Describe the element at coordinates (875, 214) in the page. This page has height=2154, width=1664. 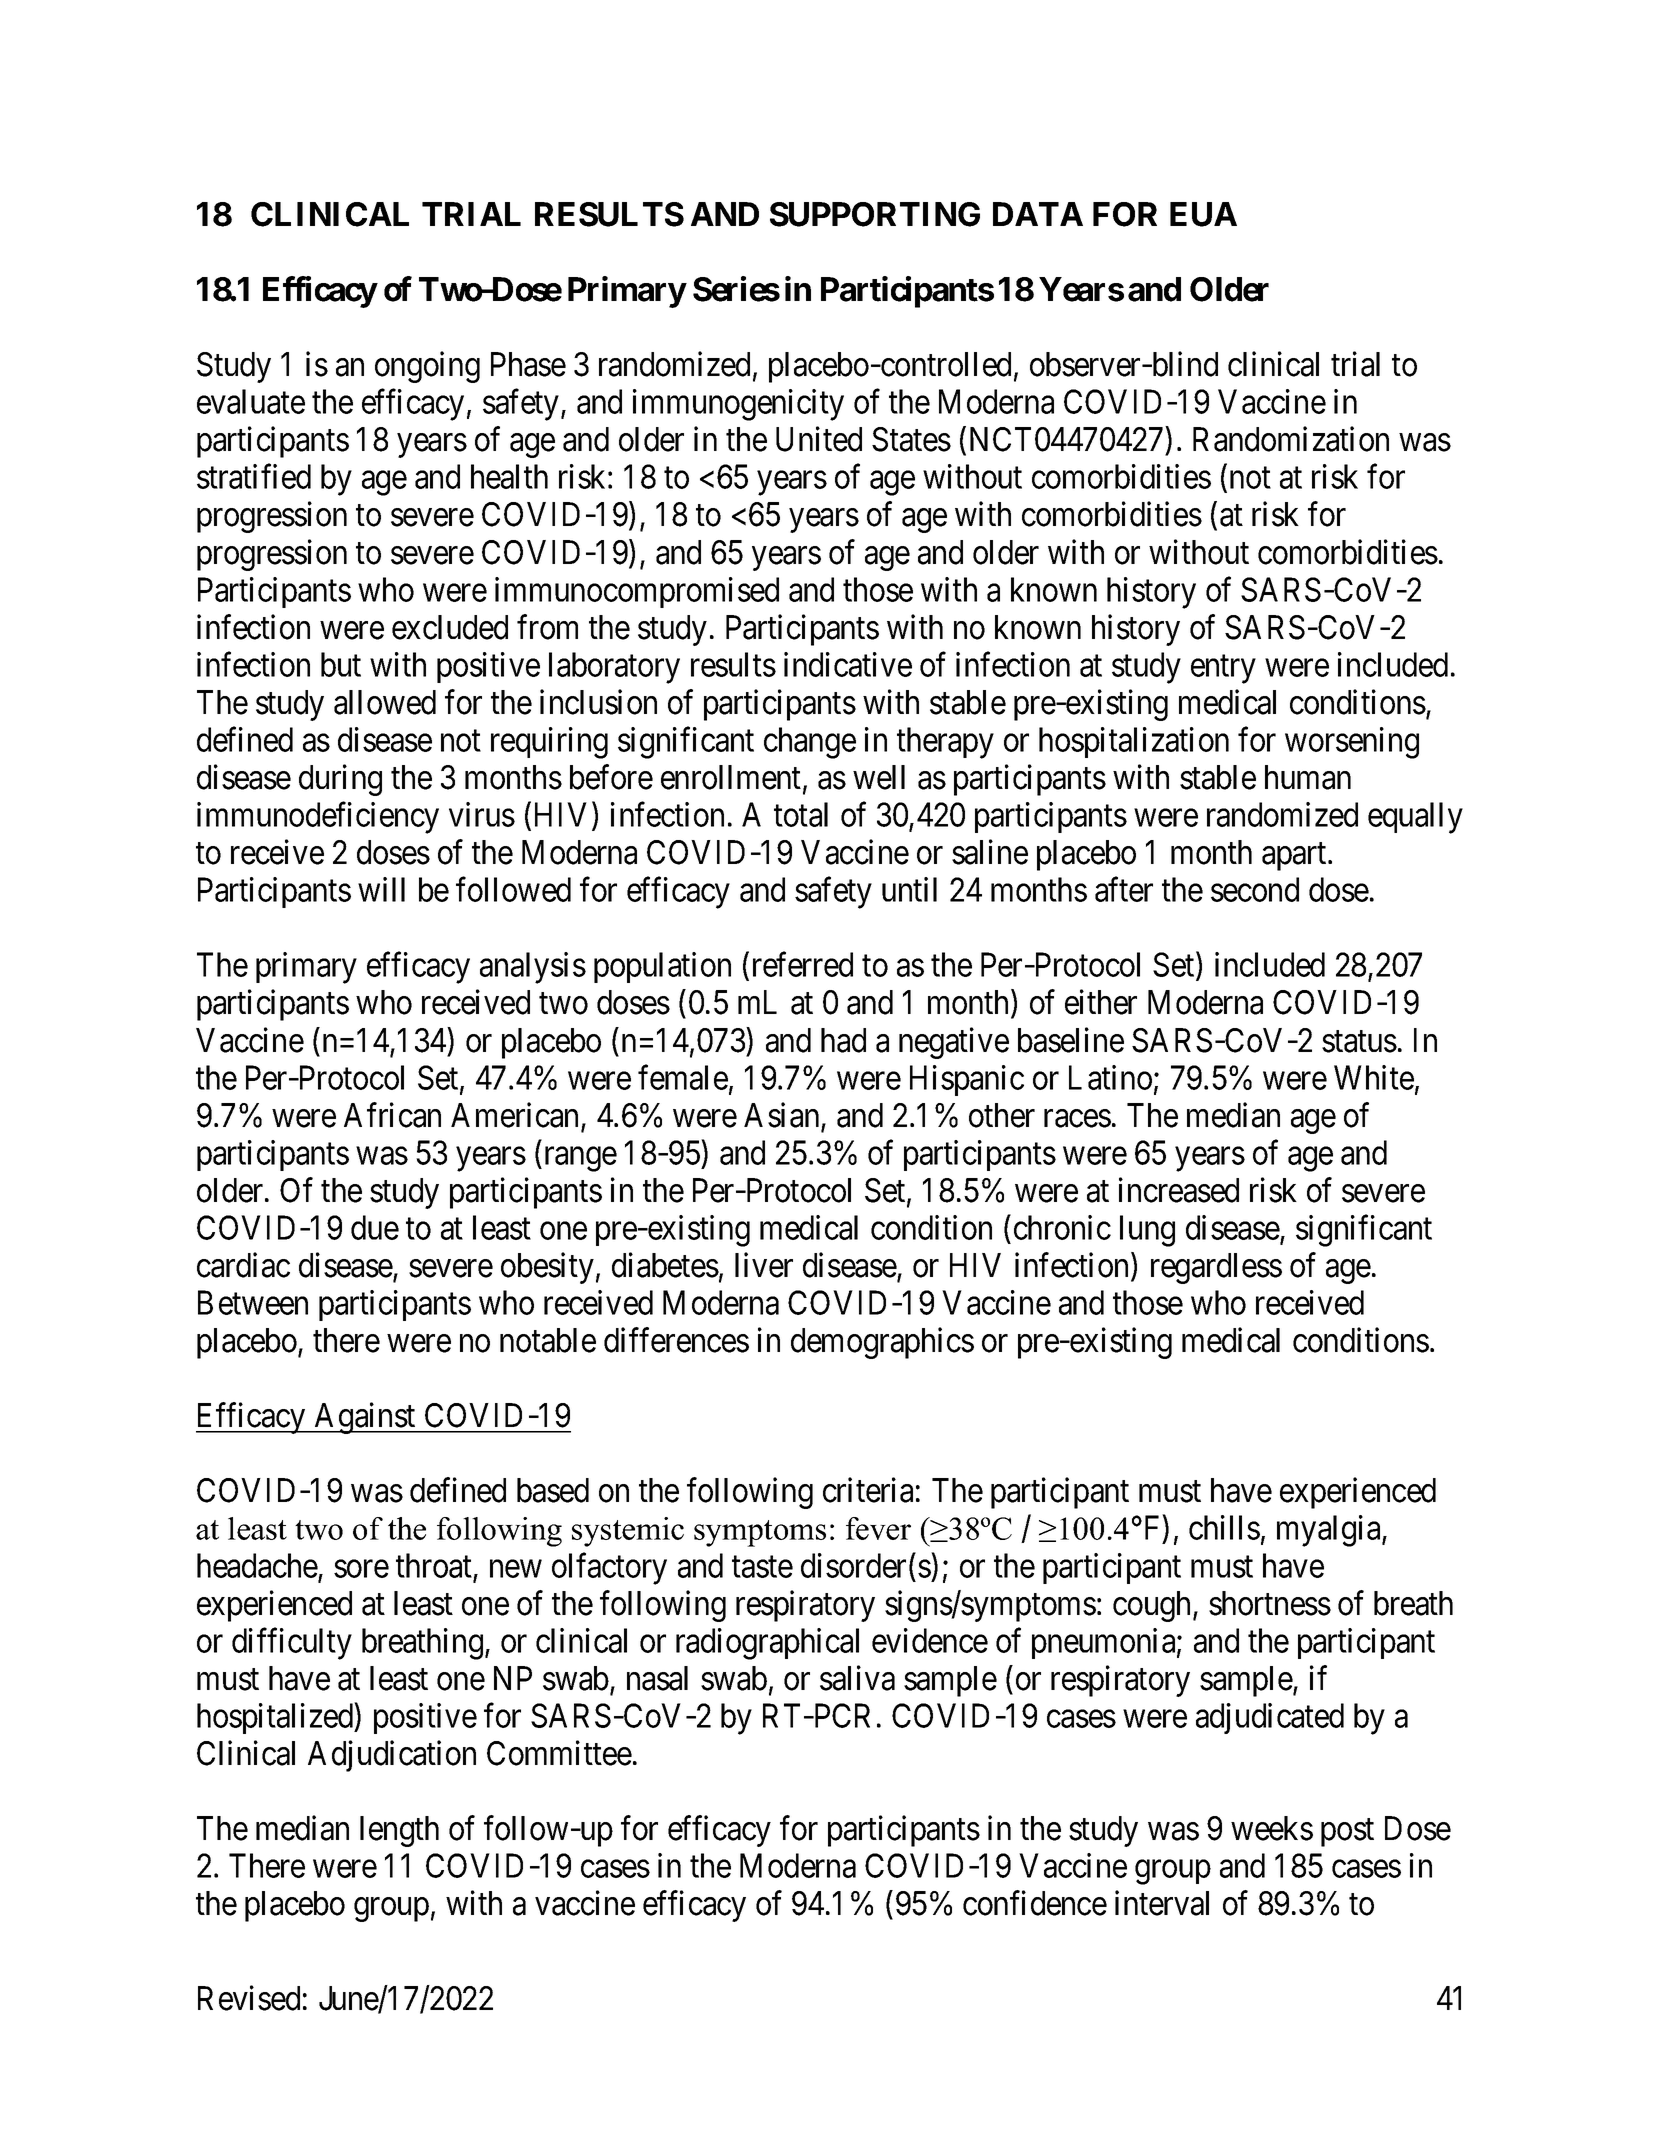
I see `SUPPORTING` at that location.
